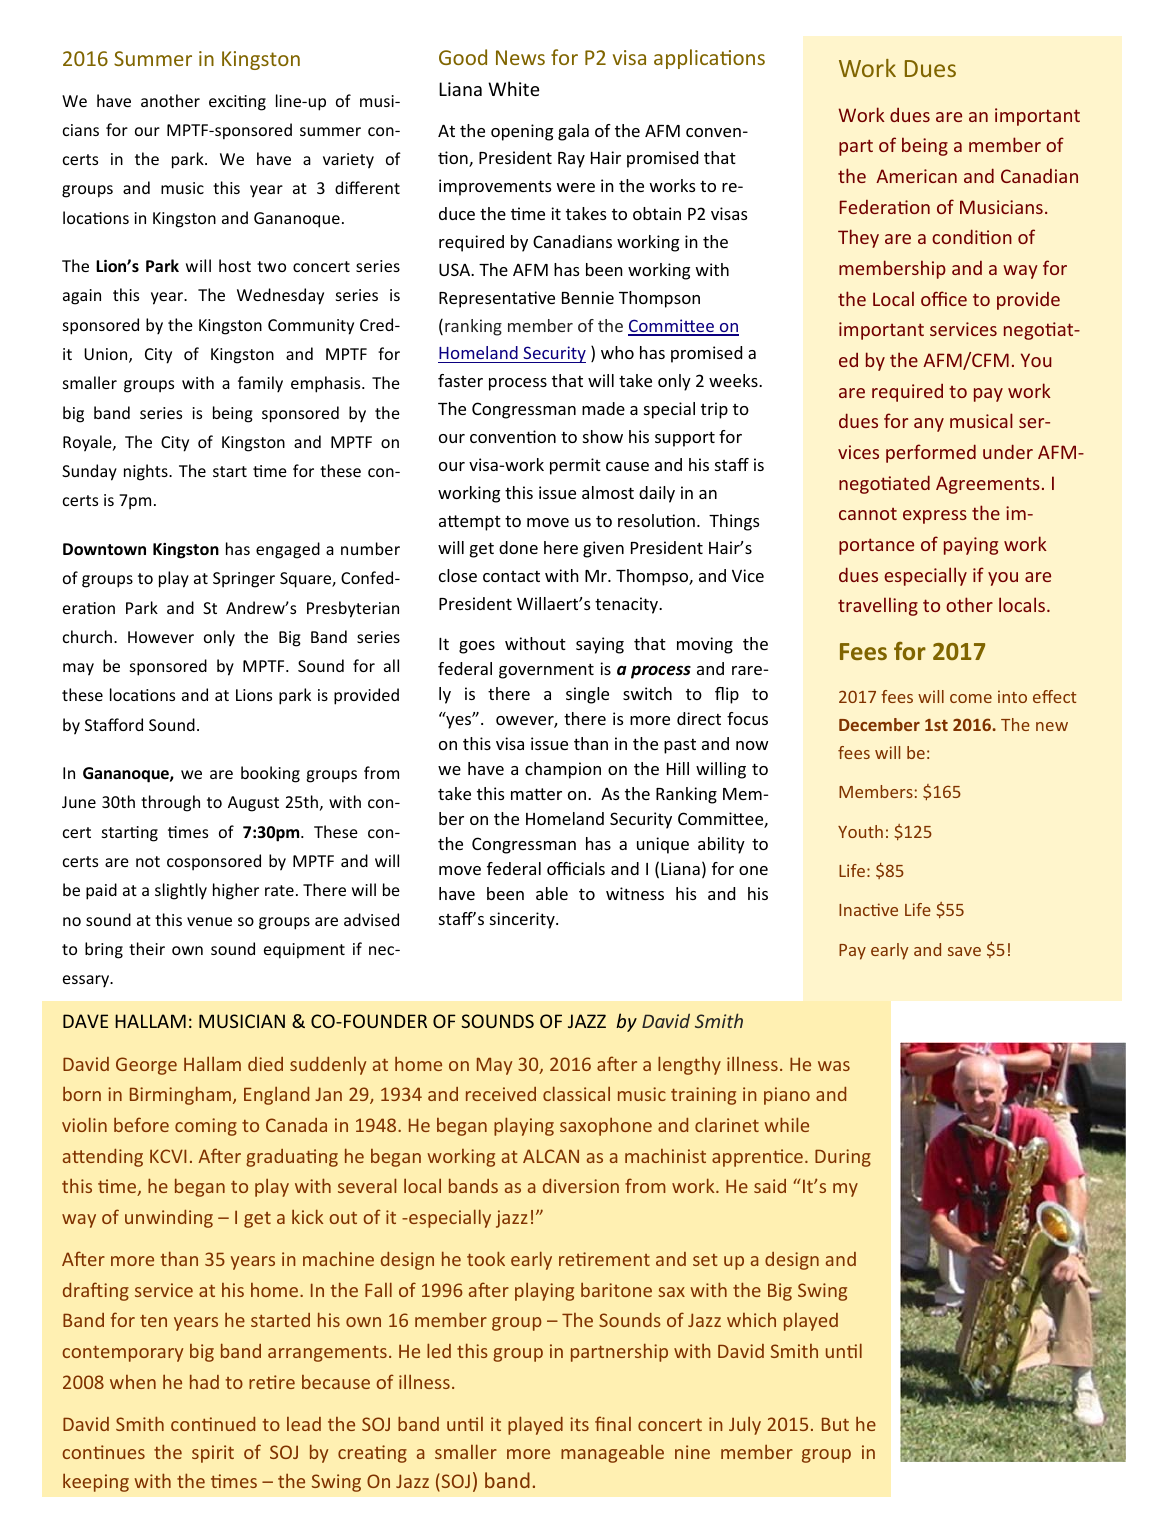 Image resolution: width=1174 pixels, height=1519 pixels. I want to click on spirit, so click(213, 1454).
